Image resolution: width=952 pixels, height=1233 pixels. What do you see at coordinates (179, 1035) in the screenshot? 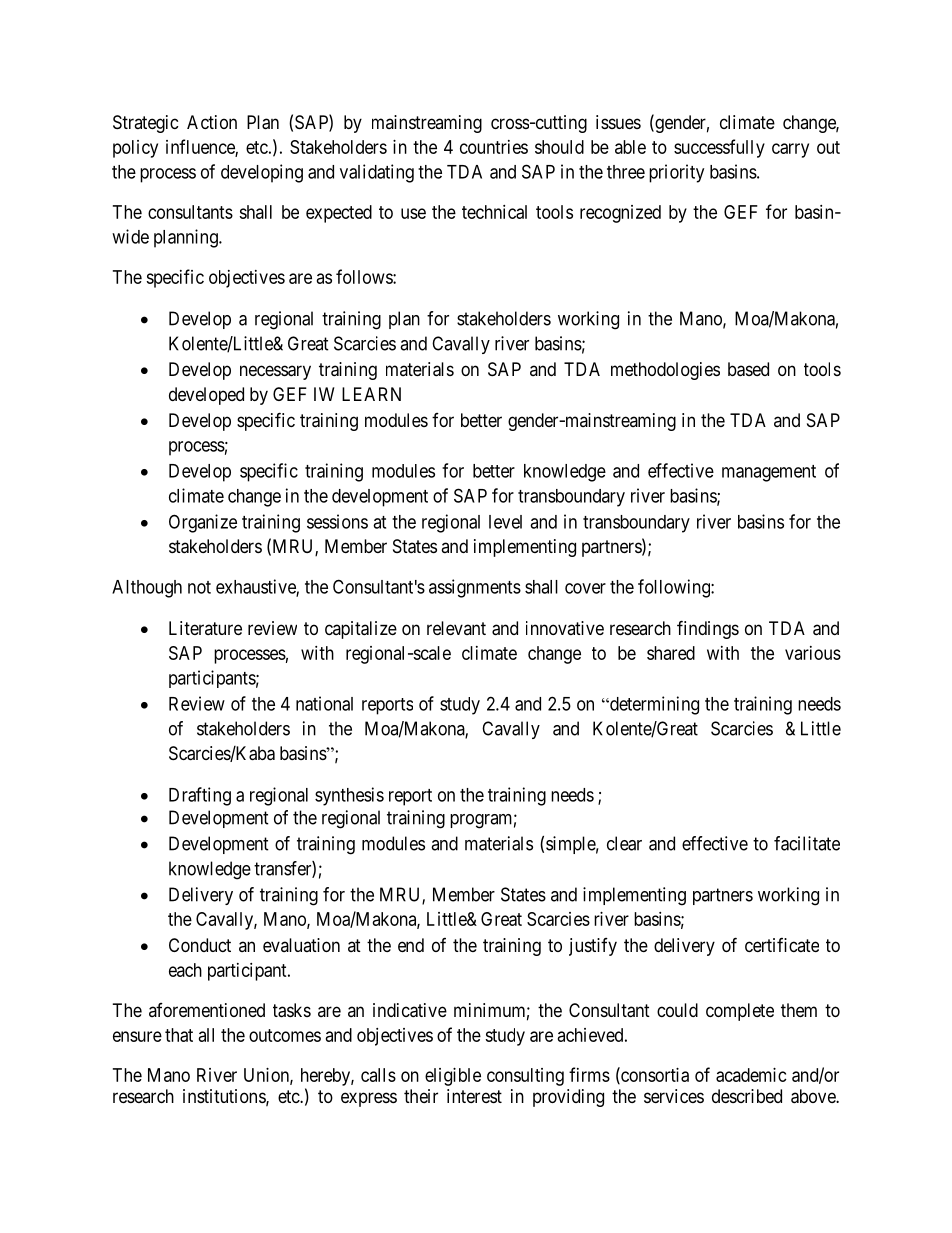
I see `that` at bounding box center [179, 1035].
